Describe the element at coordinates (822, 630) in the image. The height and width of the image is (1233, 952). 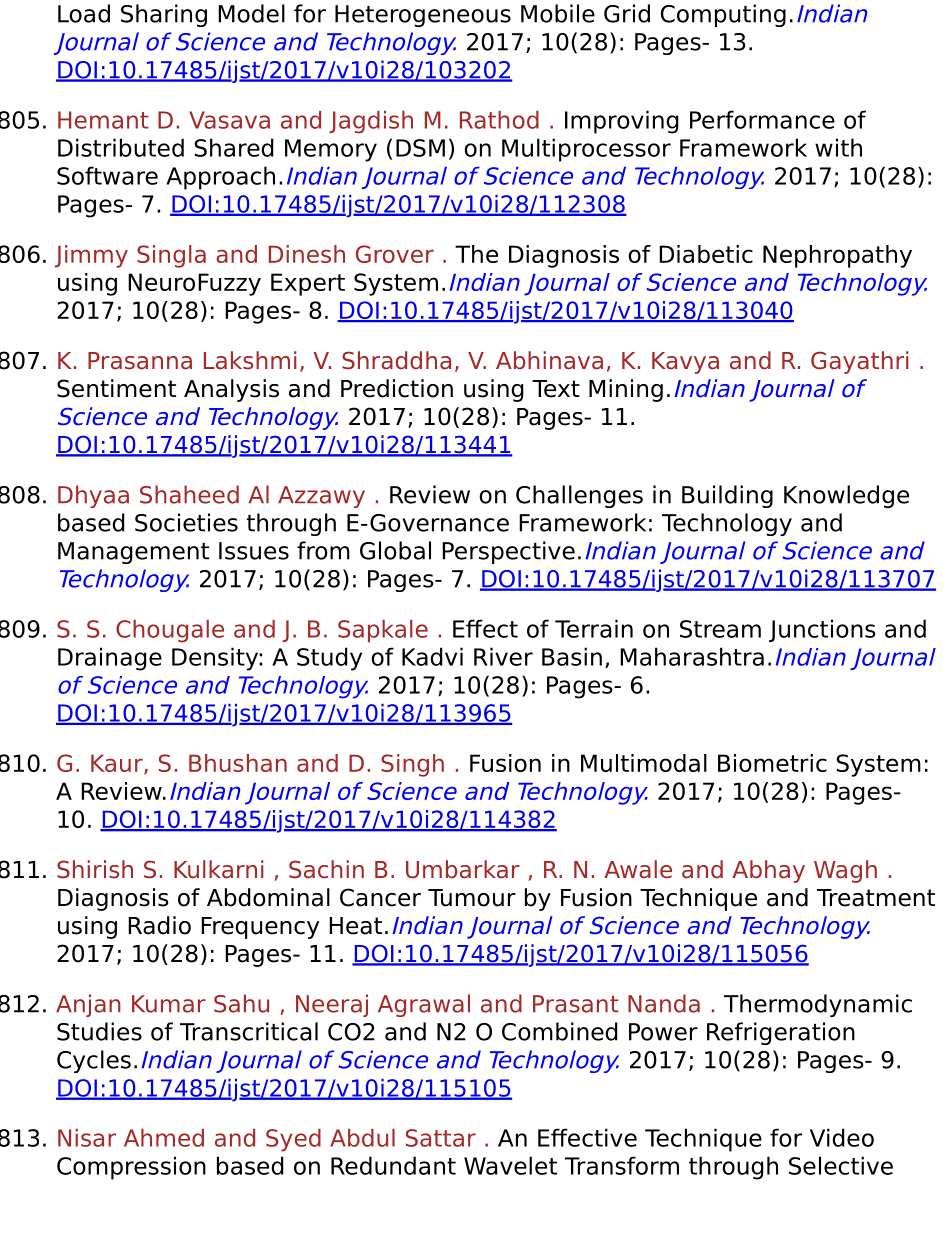
I see `Junctions` at that location.
